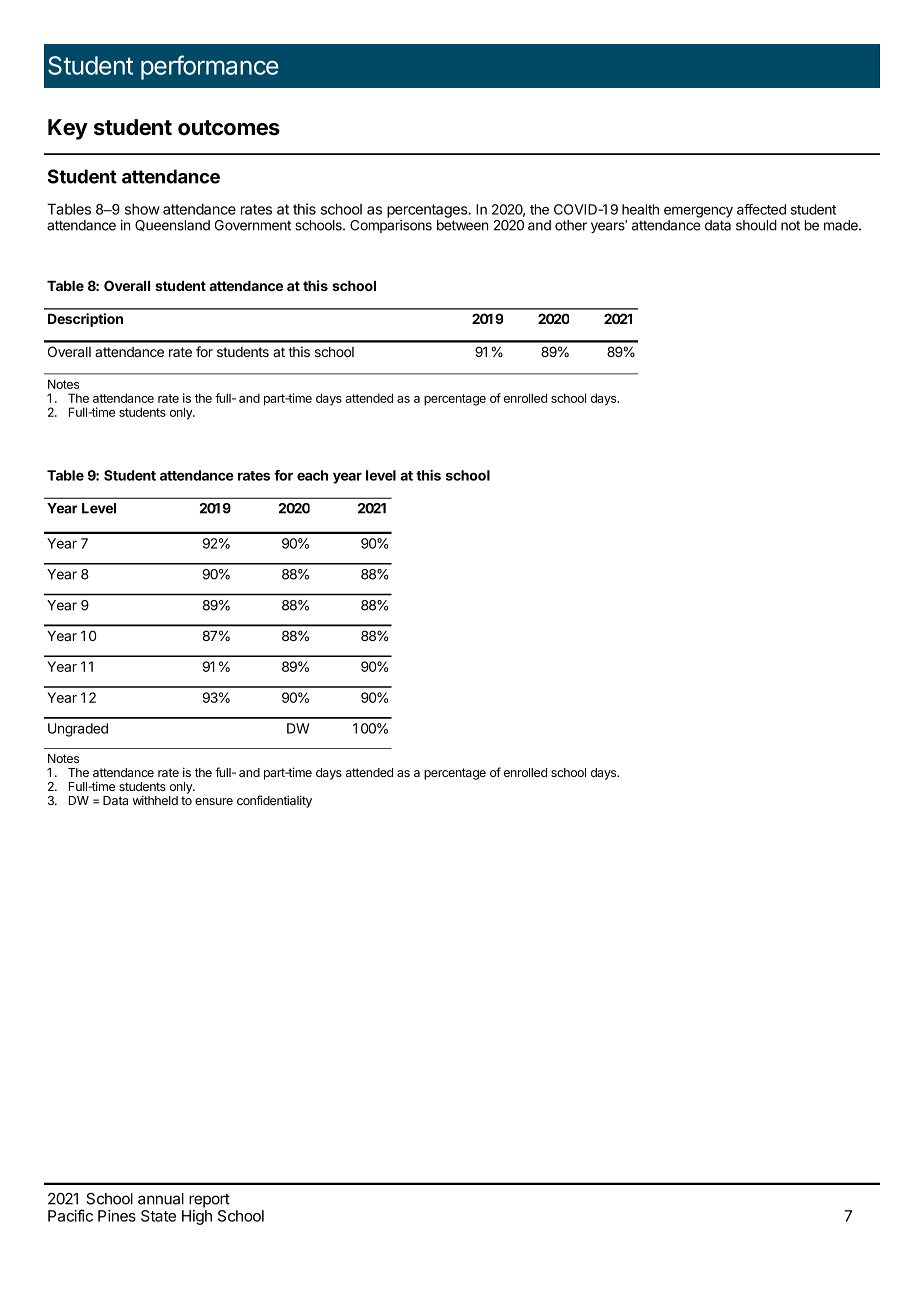  I want to click on affected, so click(761, 209).
